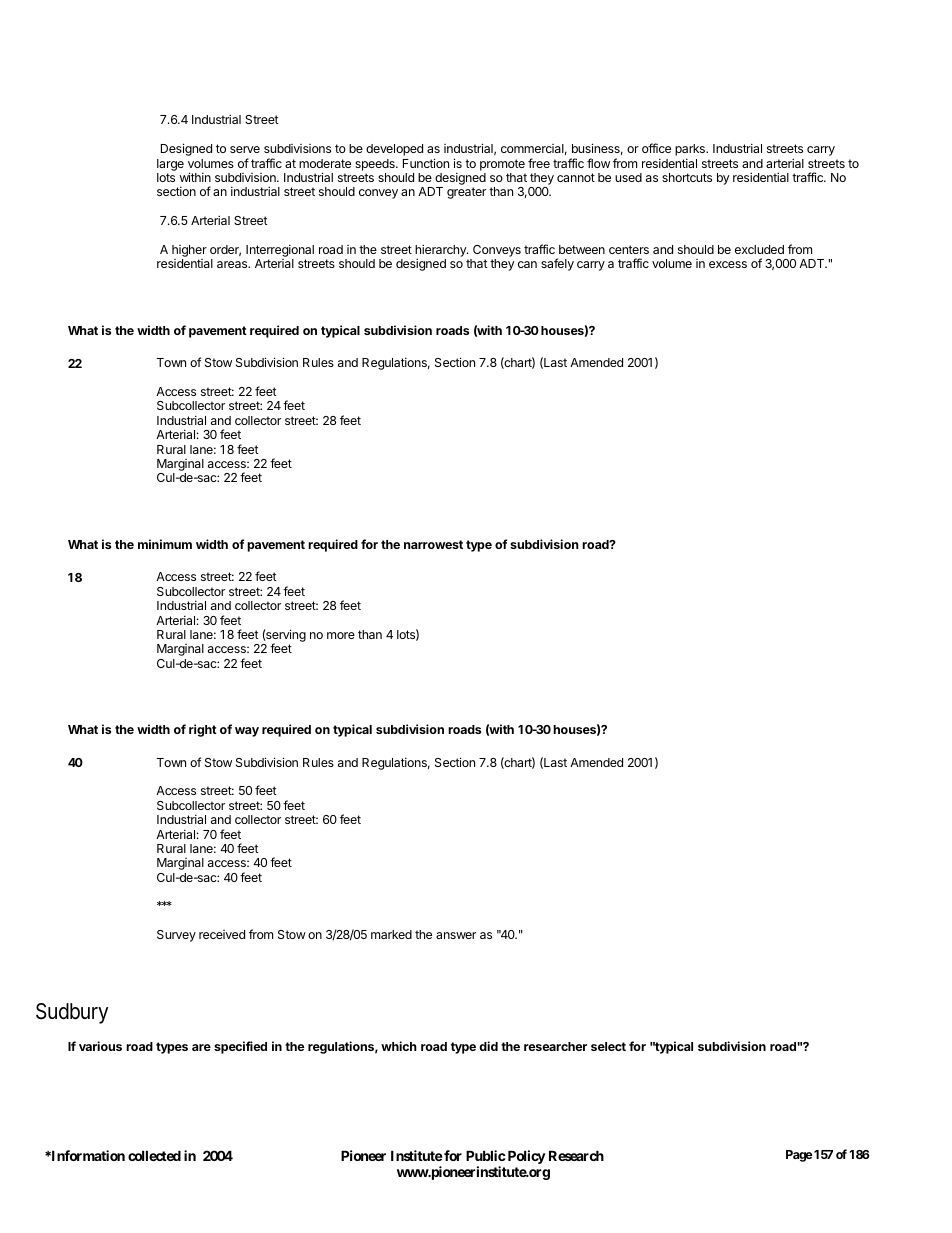  Describe the element at coordinates (189, 252) in the document. I see `higher` at that location.
